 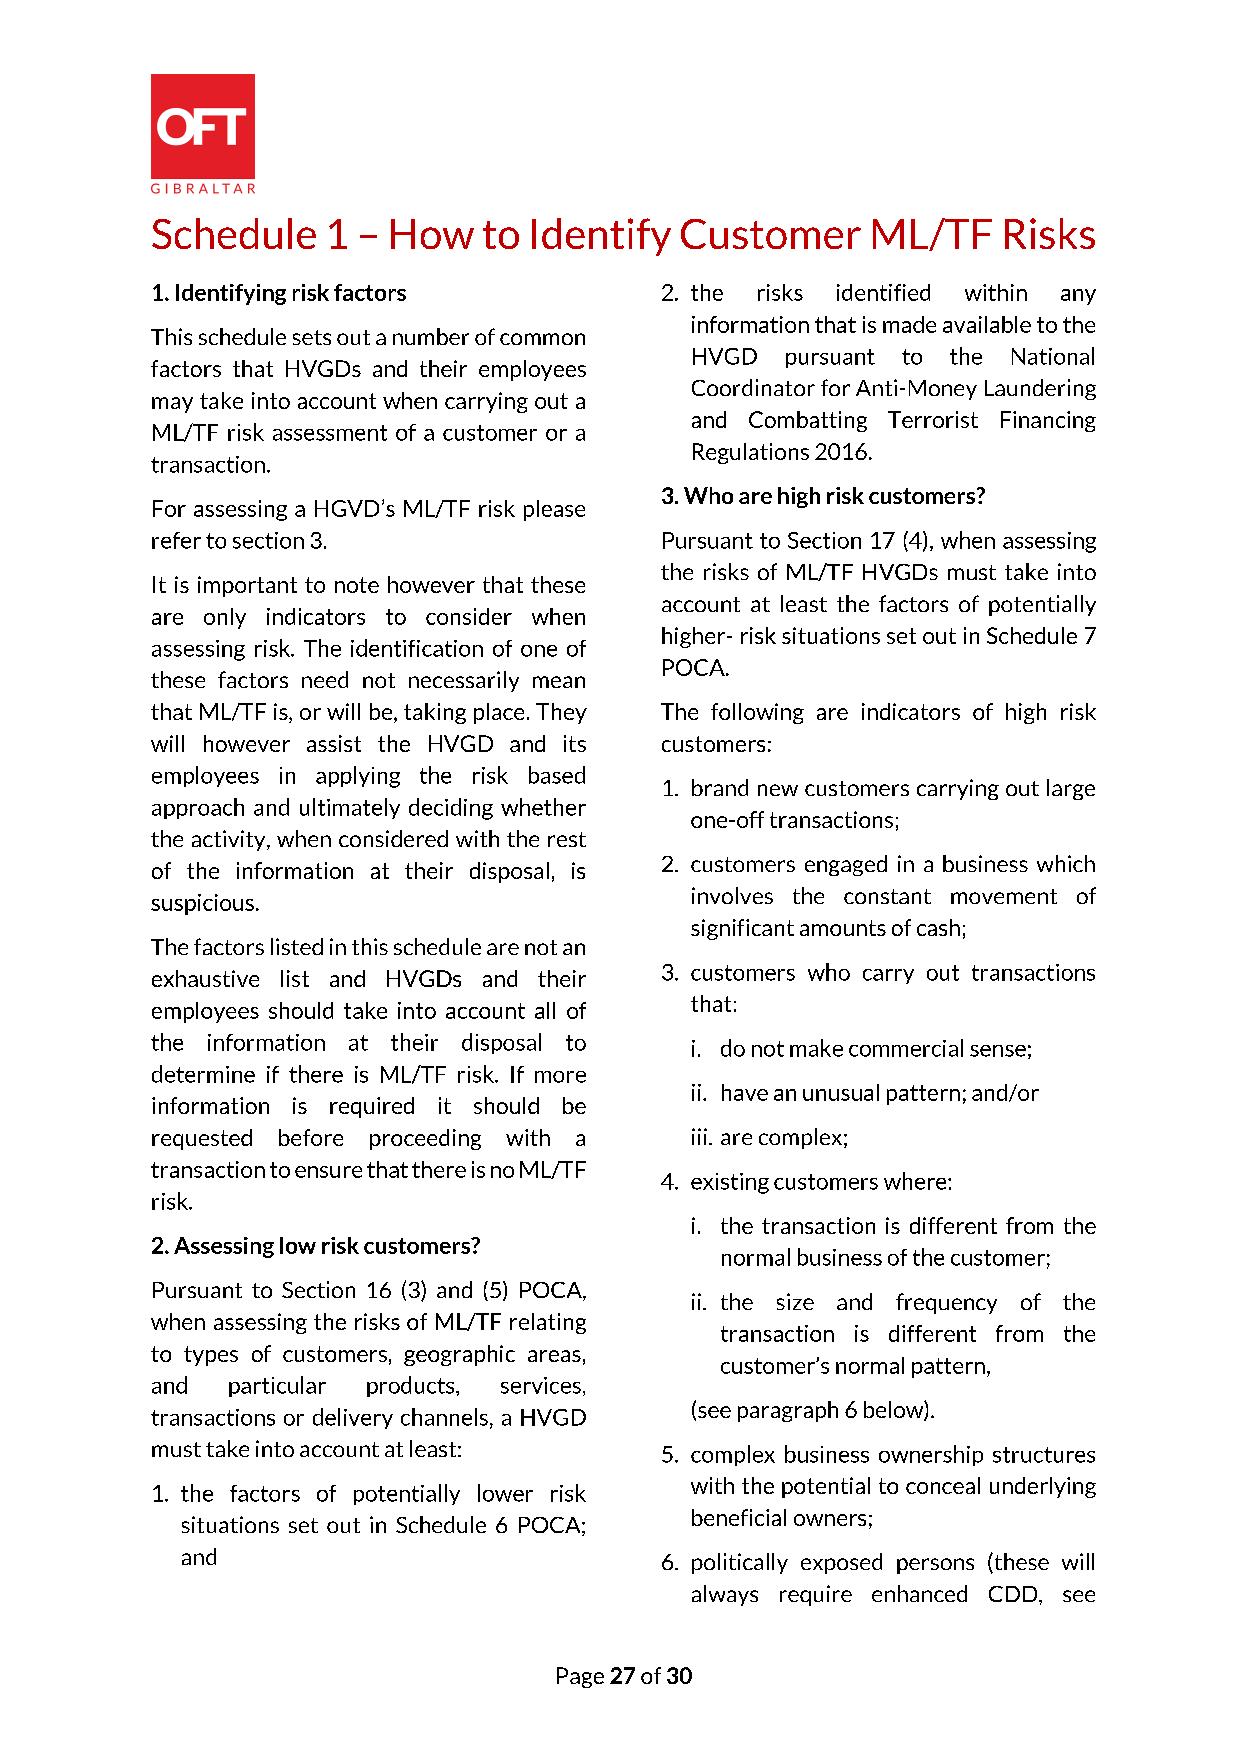 What do you see at coordinates (211, 1356) in the screenshot?
I see `types` at bounding box center [211, 1356].
